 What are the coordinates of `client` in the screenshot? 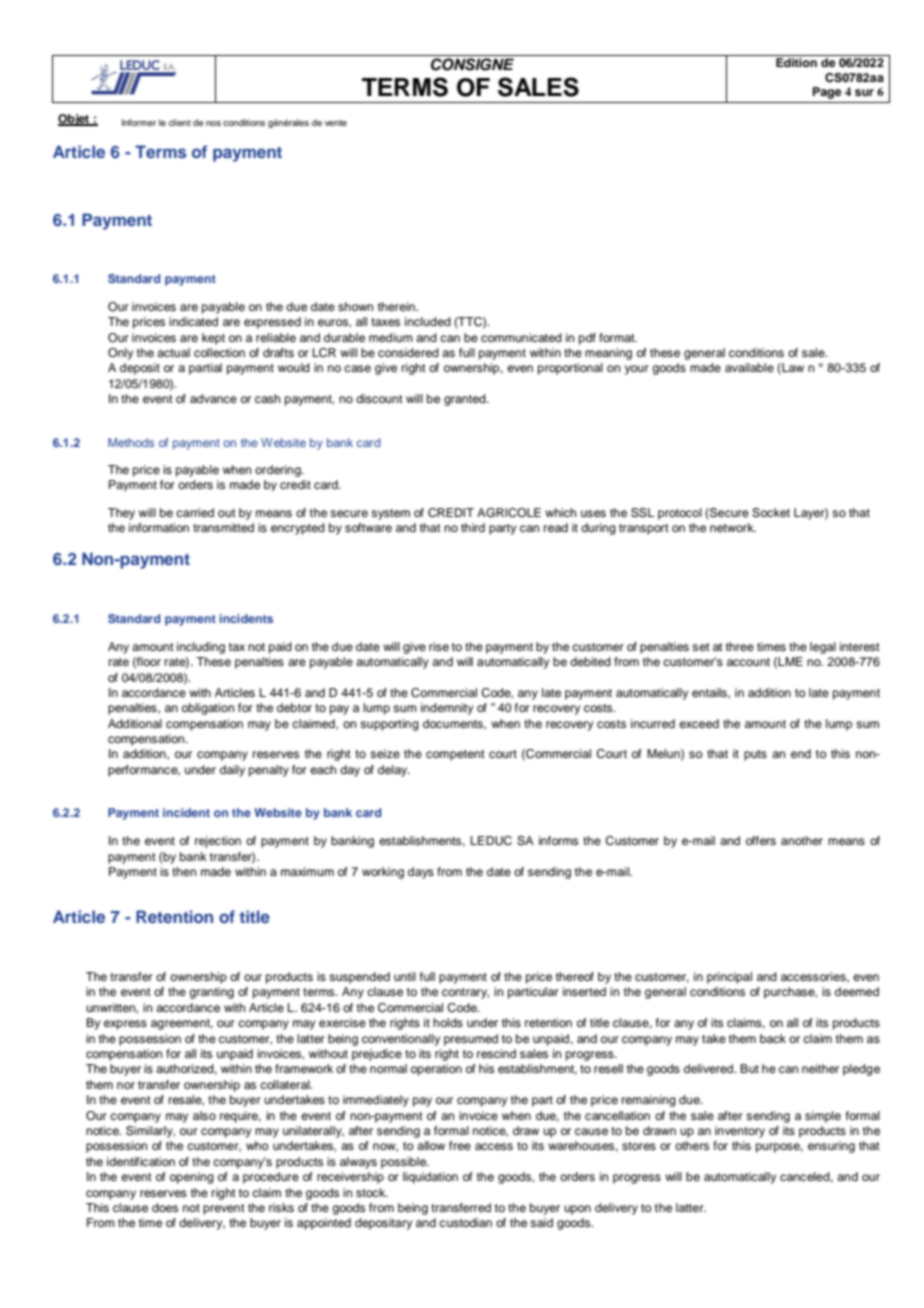 It's located at (180, 122).
